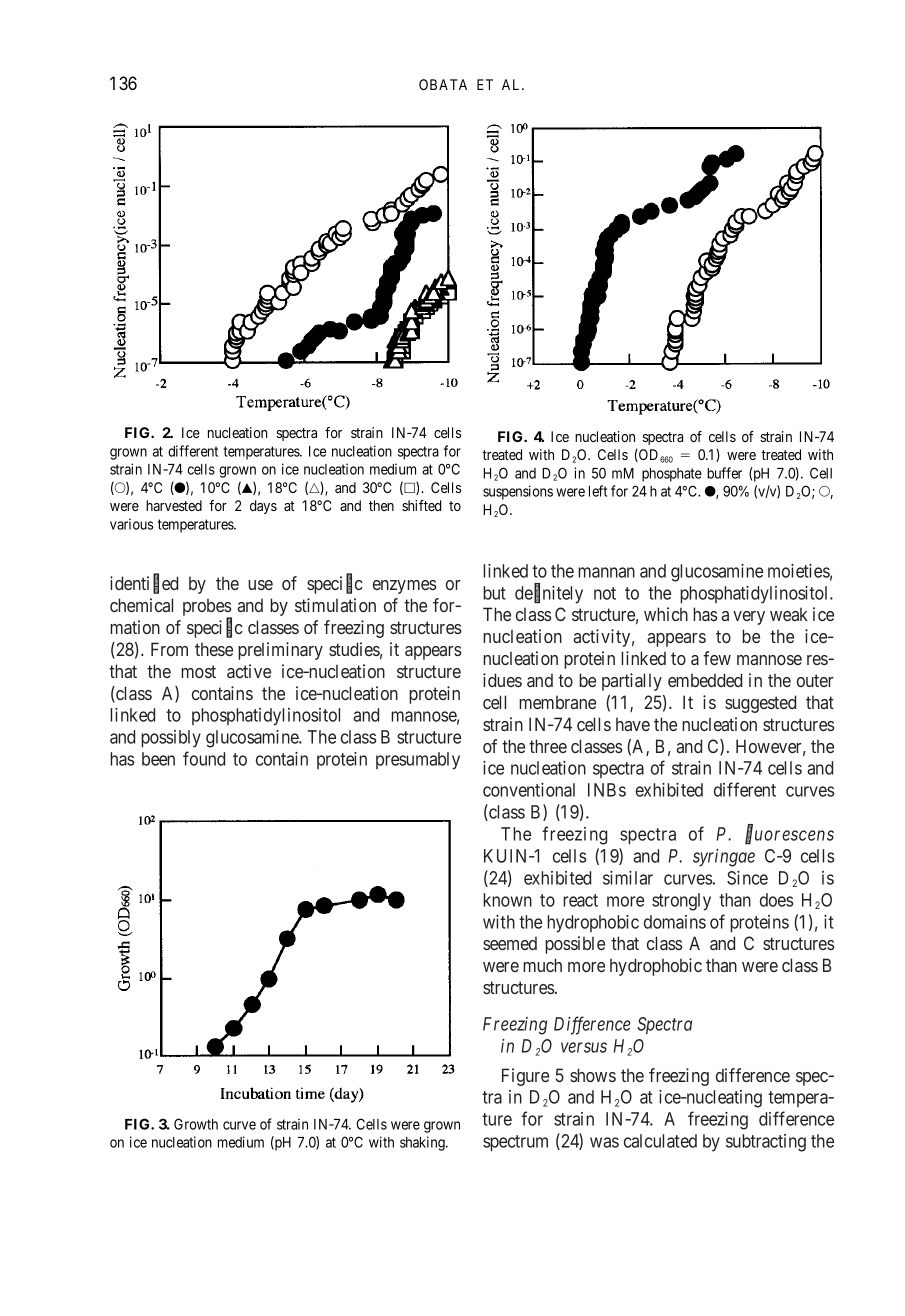 This screenshot has width=905, height=1316. I want to click on these, so click(214, 649).
